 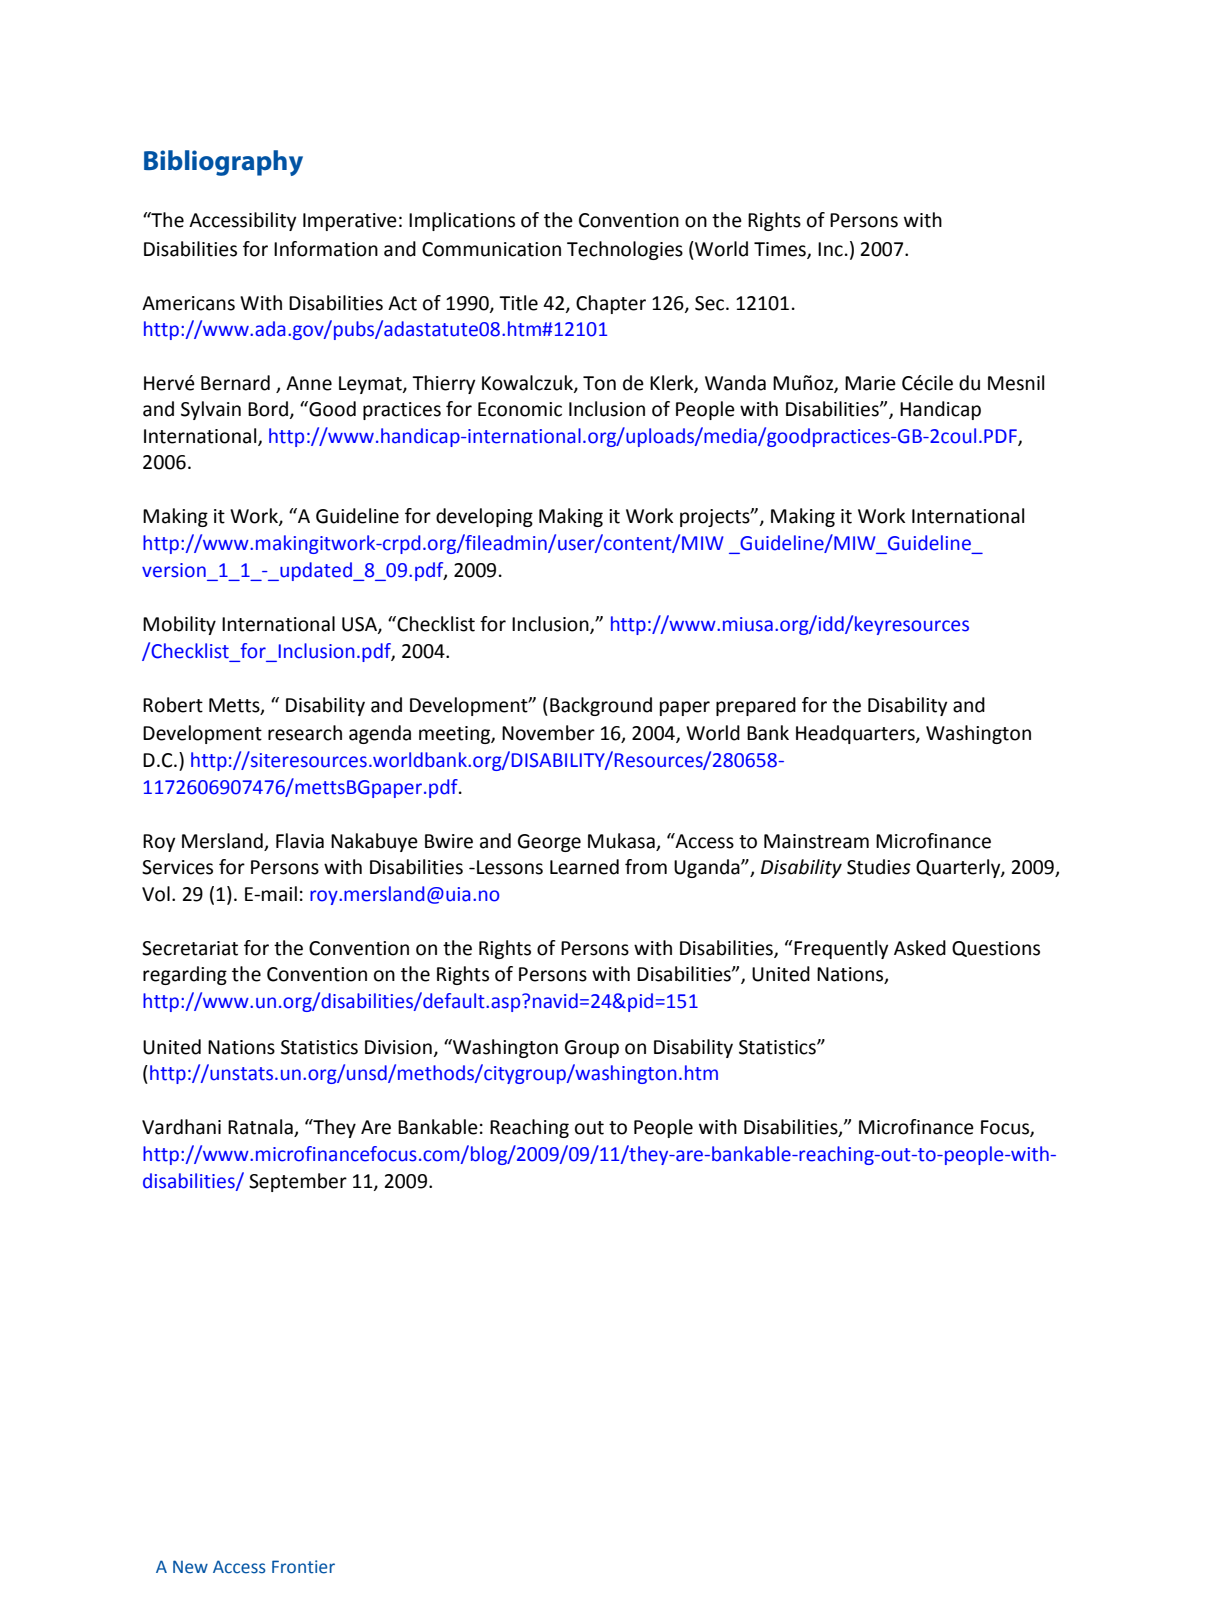 I want to click on Times, so click(x=781, y=250).
